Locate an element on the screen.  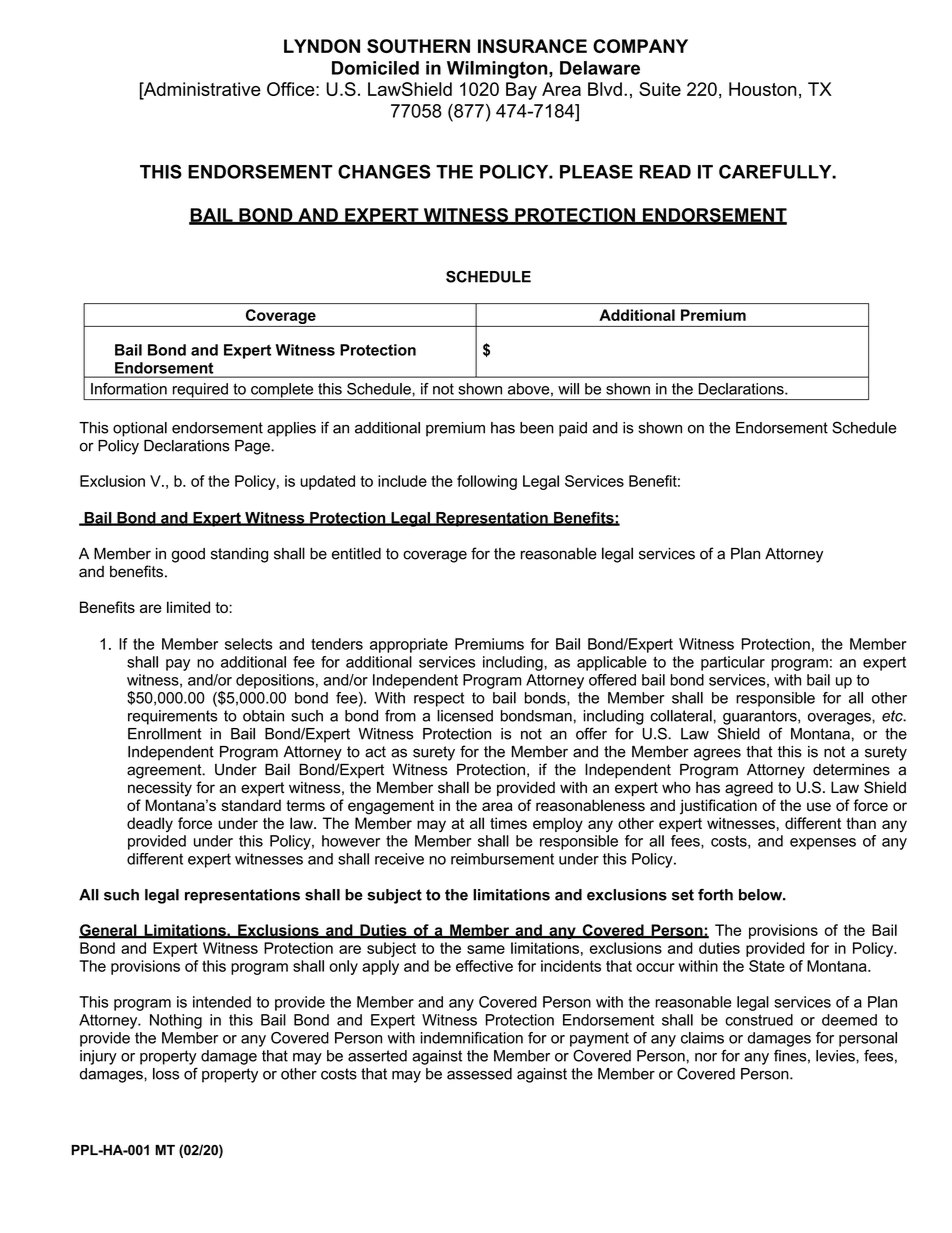
will is located at coordinates (568, 389).
